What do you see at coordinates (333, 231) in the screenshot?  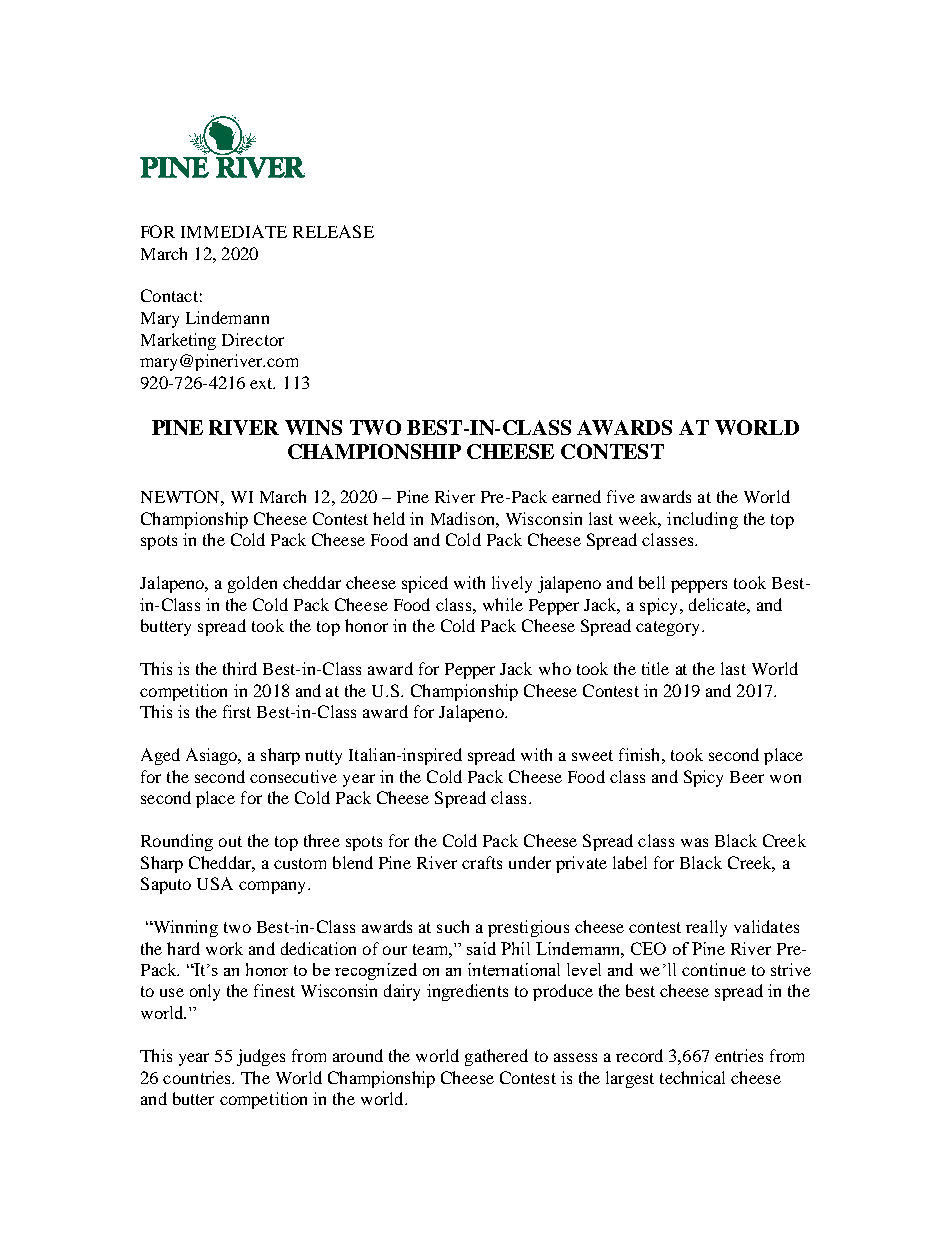 I see `RELEASE` at bounding box center [333, 231].
